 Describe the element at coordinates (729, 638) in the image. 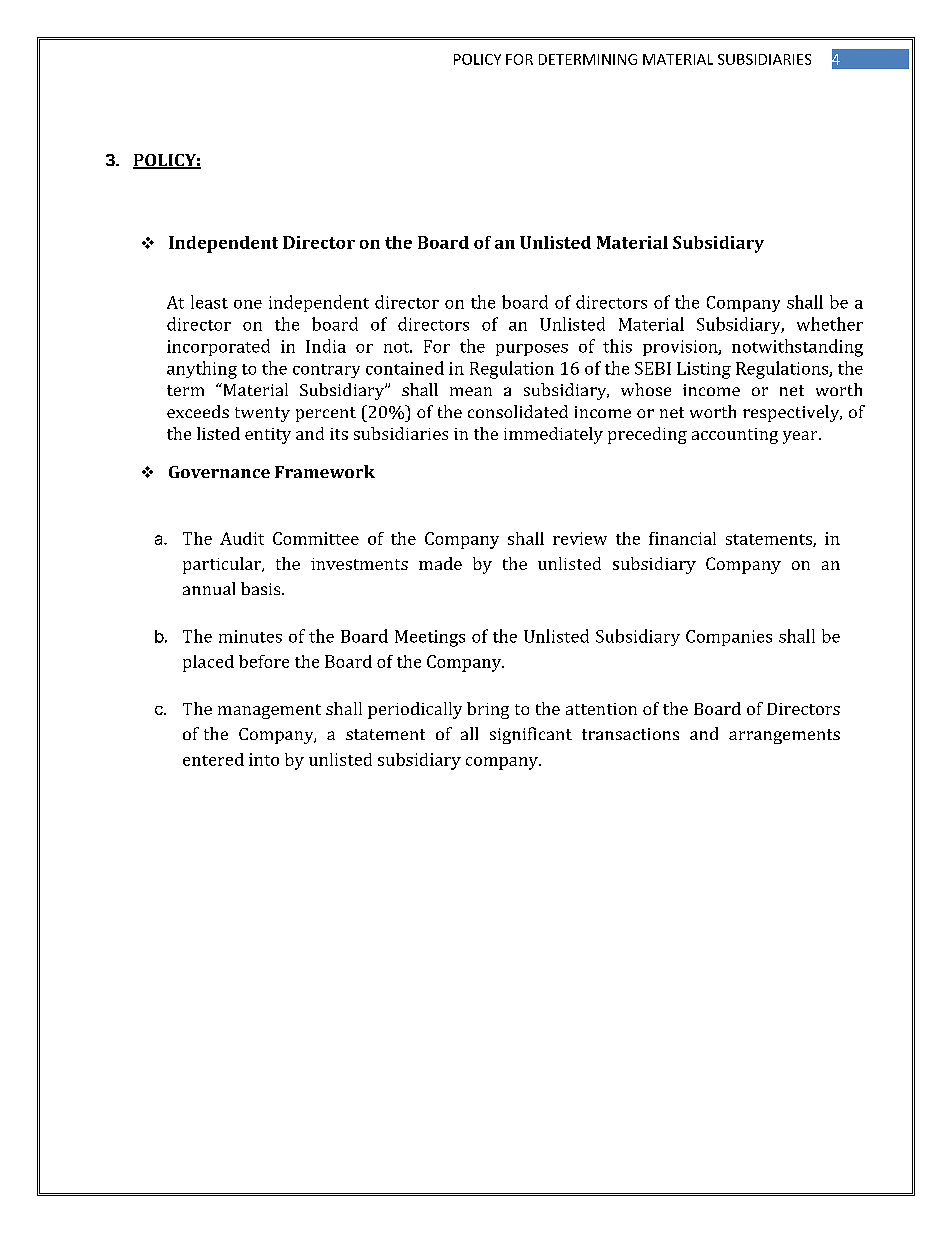

I see `Companies` at that location.
